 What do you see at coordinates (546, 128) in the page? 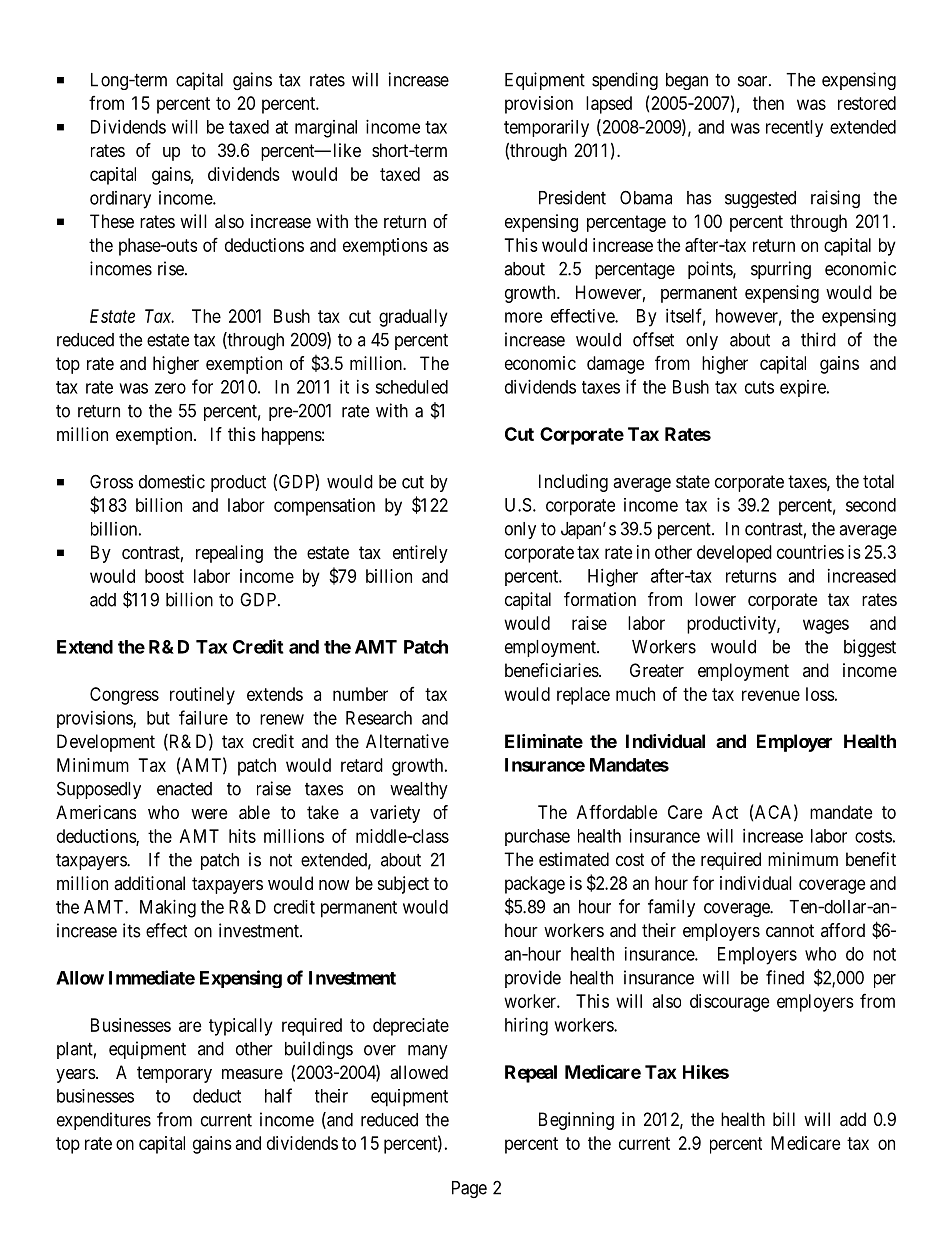
I see `temporarily` at bounding box center [546, 128].
